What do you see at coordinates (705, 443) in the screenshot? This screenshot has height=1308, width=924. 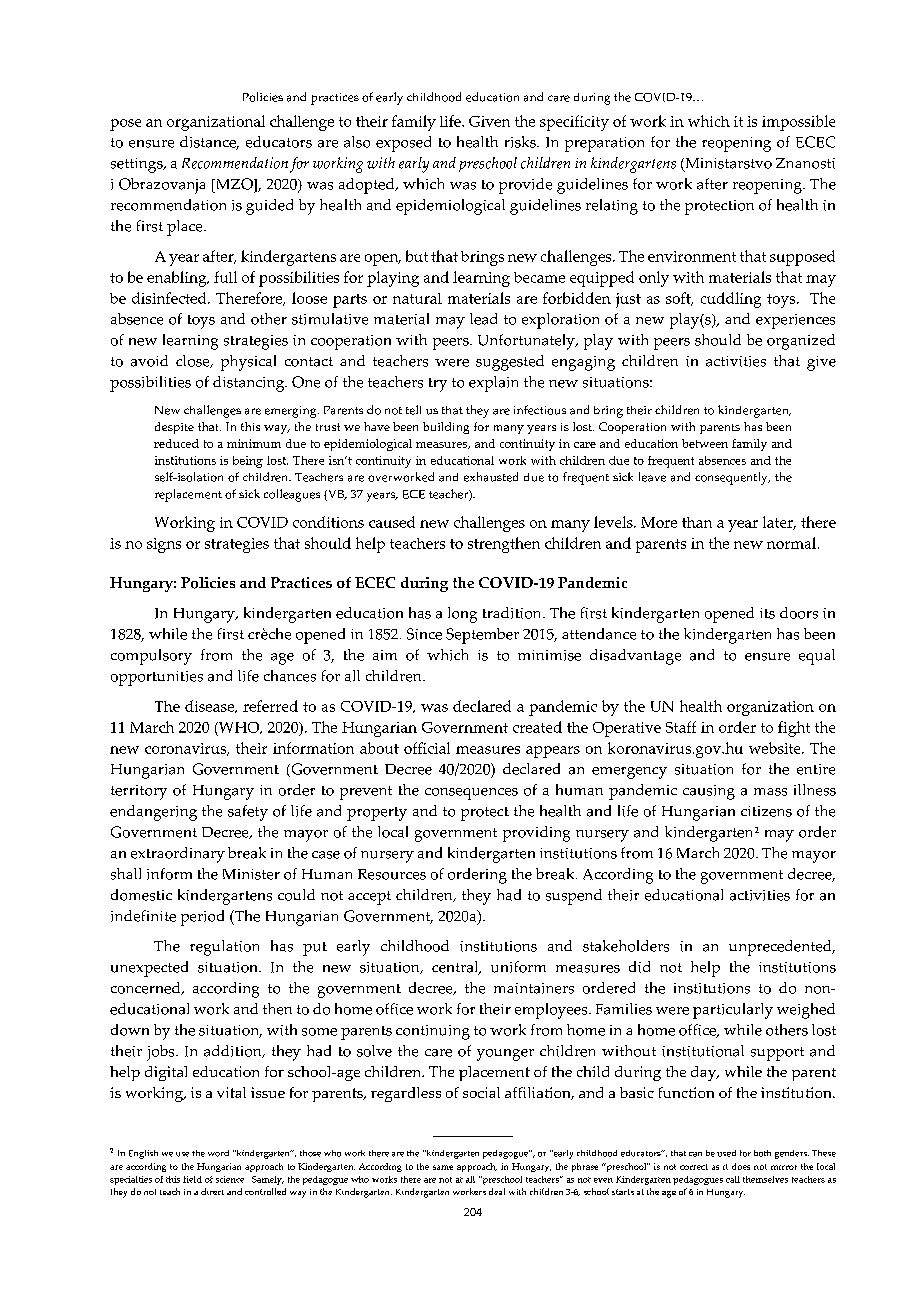 I see `between` at bounding box center [705, 443].
